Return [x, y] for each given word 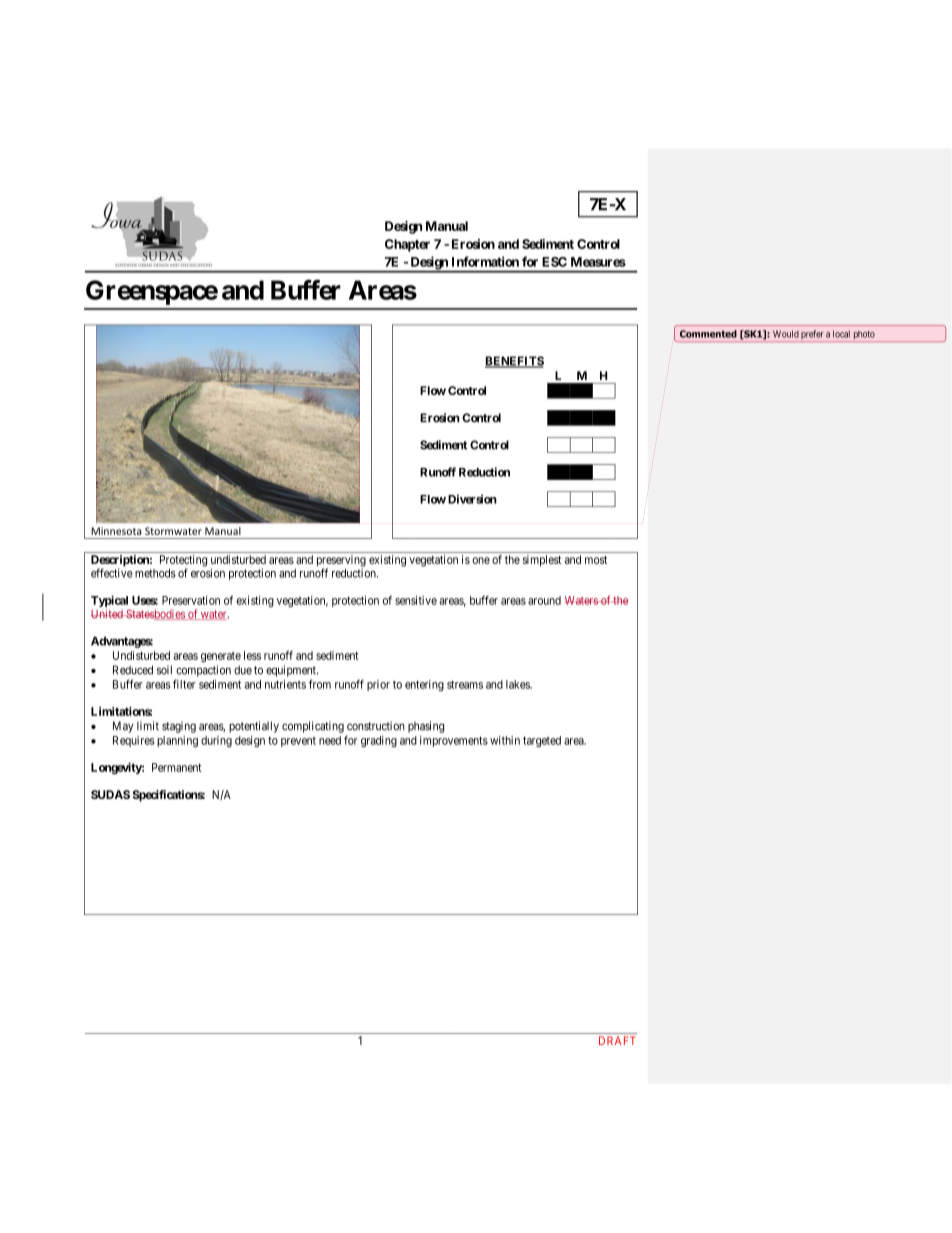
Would [786, 334]
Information [485, 261]
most [596, 560]
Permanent [177, 767]
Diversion [472, 499]
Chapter [407, 245]
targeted [542, 741]
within [505, 740]
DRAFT [617, 1040]
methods [155, 573]
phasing [426, 727]
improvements [454, 741]
